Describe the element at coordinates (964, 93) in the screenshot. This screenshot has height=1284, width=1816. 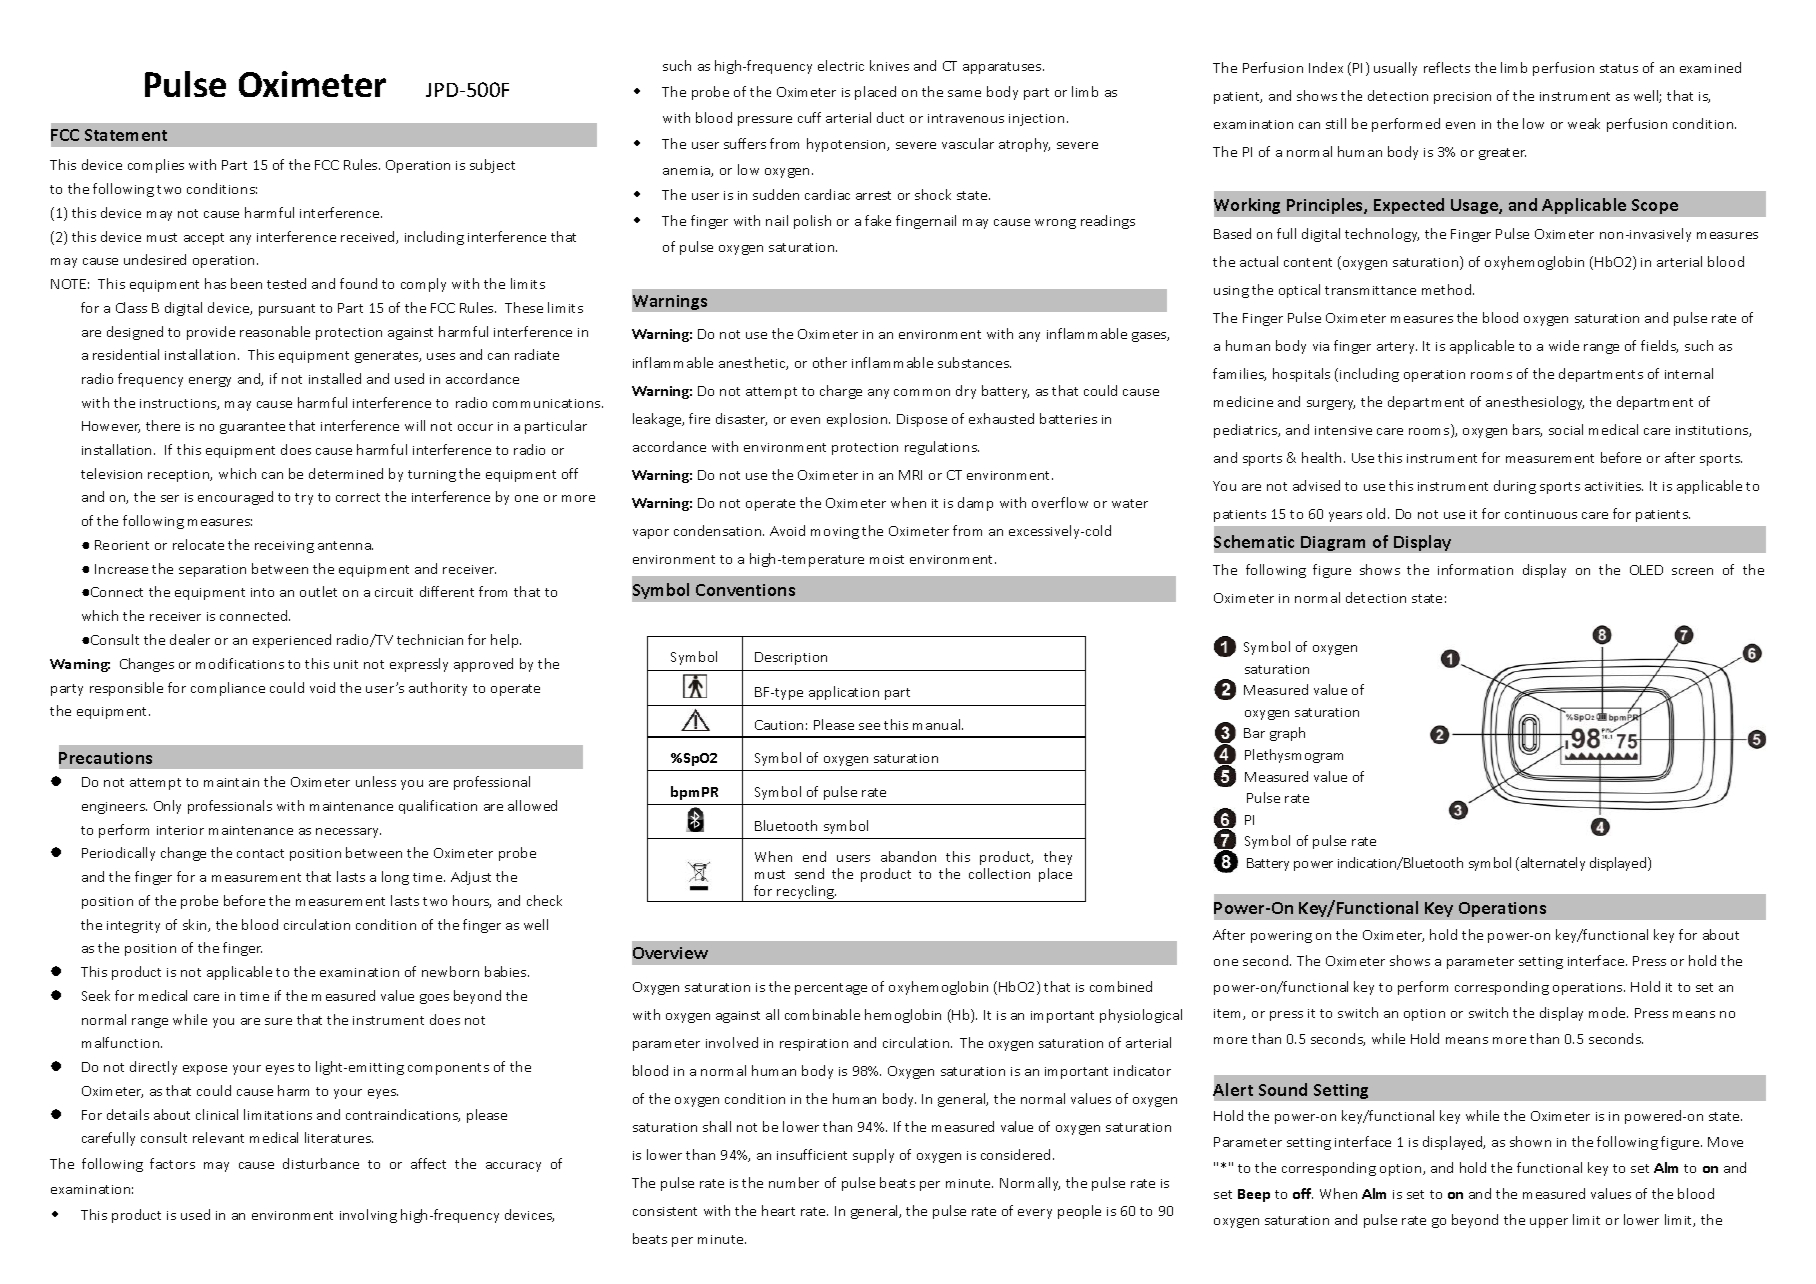
I see `same` at that location.
